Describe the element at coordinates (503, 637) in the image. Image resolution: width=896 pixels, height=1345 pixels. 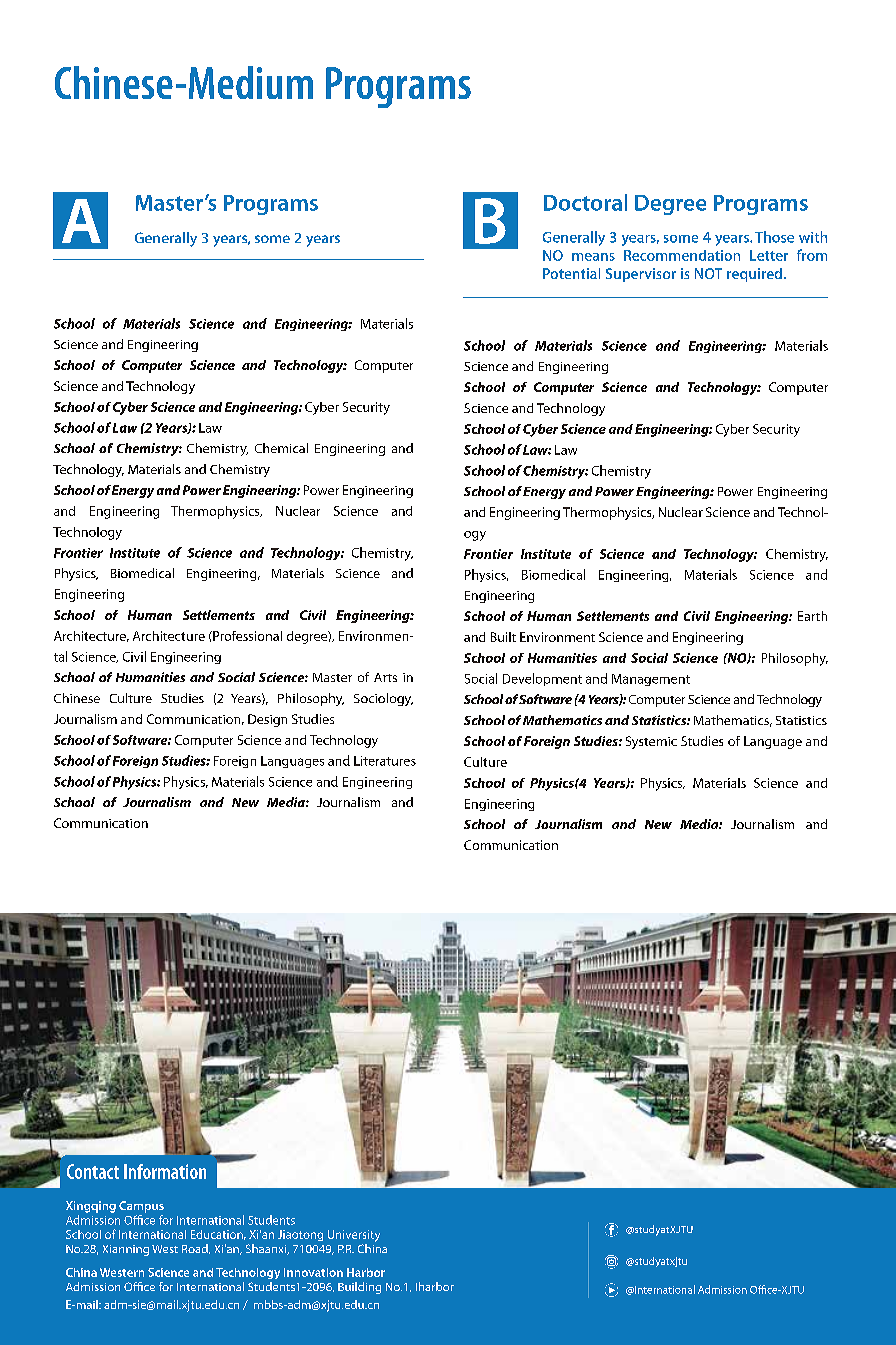
I see `Built` at that location.
